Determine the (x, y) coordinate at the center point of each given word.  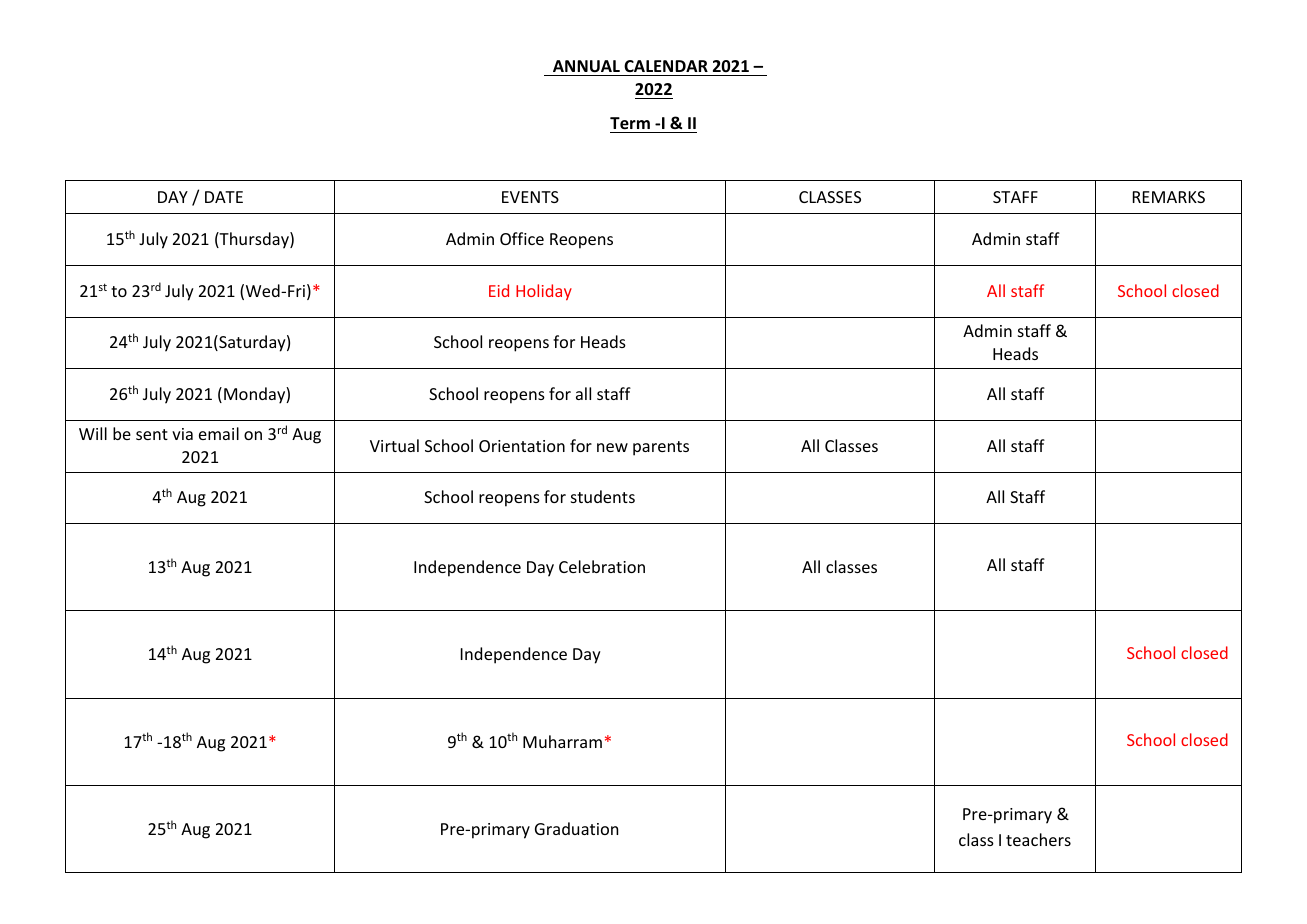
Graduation (576, 828)
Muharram (562, 741)
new (612, 447)
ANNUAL (586, 66)
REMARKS (1169, 197)
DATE (224, 197)
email (219, 433)
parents (661, 448)
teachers (1038, 839)
